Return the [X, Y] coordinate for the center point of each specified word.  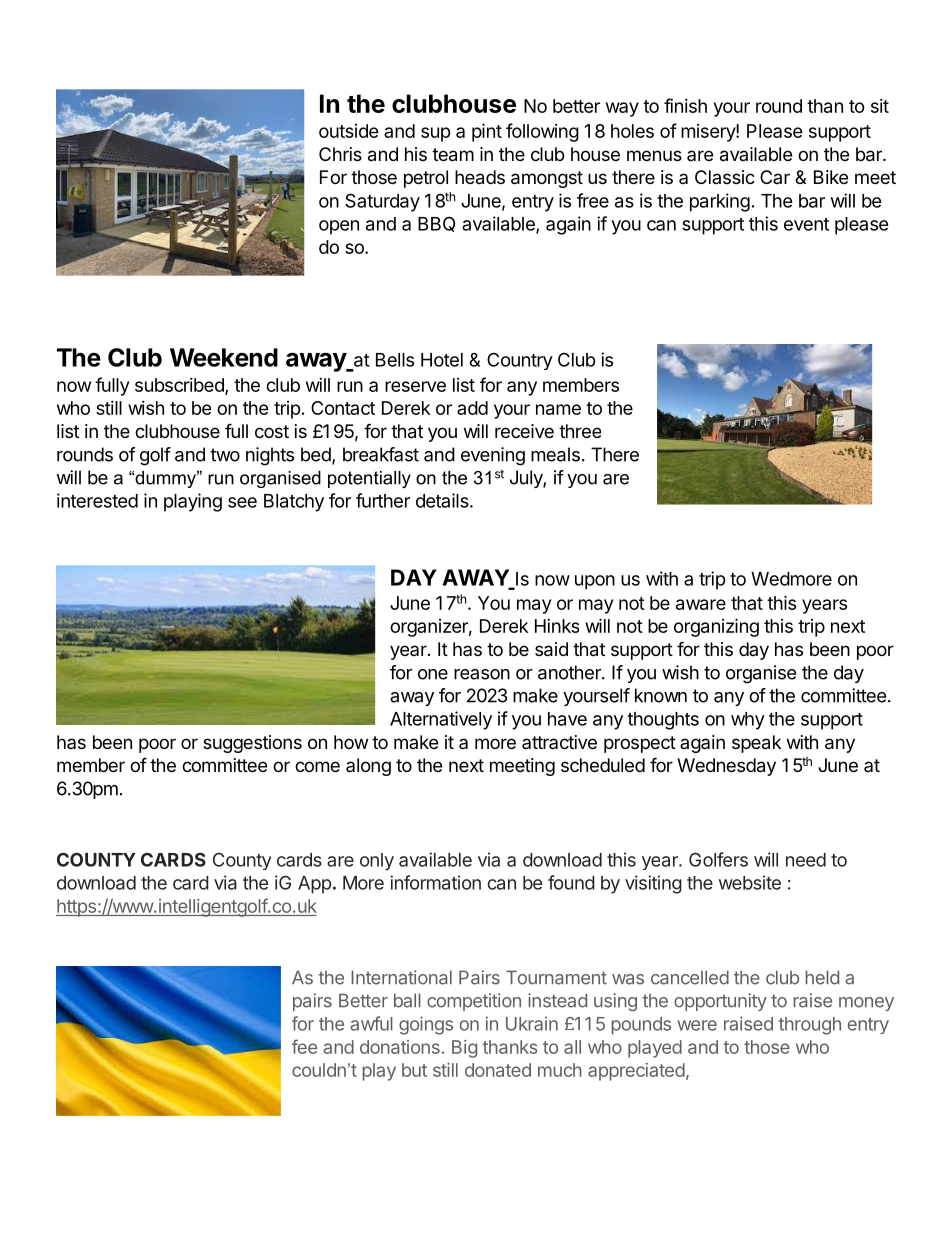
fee [304, 1046]
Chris [340, 154]
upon [595, 582]
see [242, 502]
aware [701, 604]
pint [487, 132]
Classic [725, 177]
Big [464, 1049]
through [810, 1026]
